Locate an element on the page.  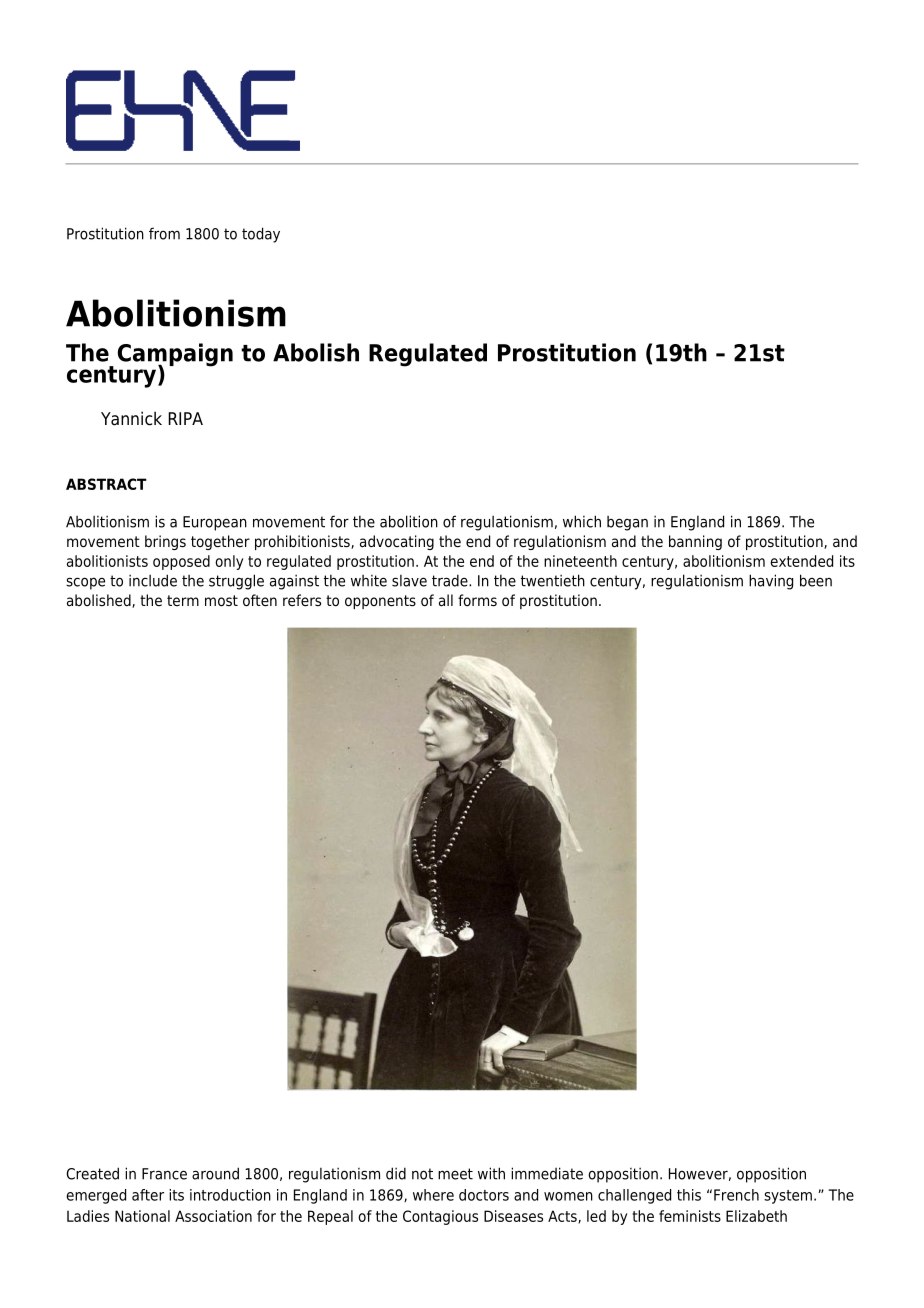
French is located at coordinates (736, 1195).
